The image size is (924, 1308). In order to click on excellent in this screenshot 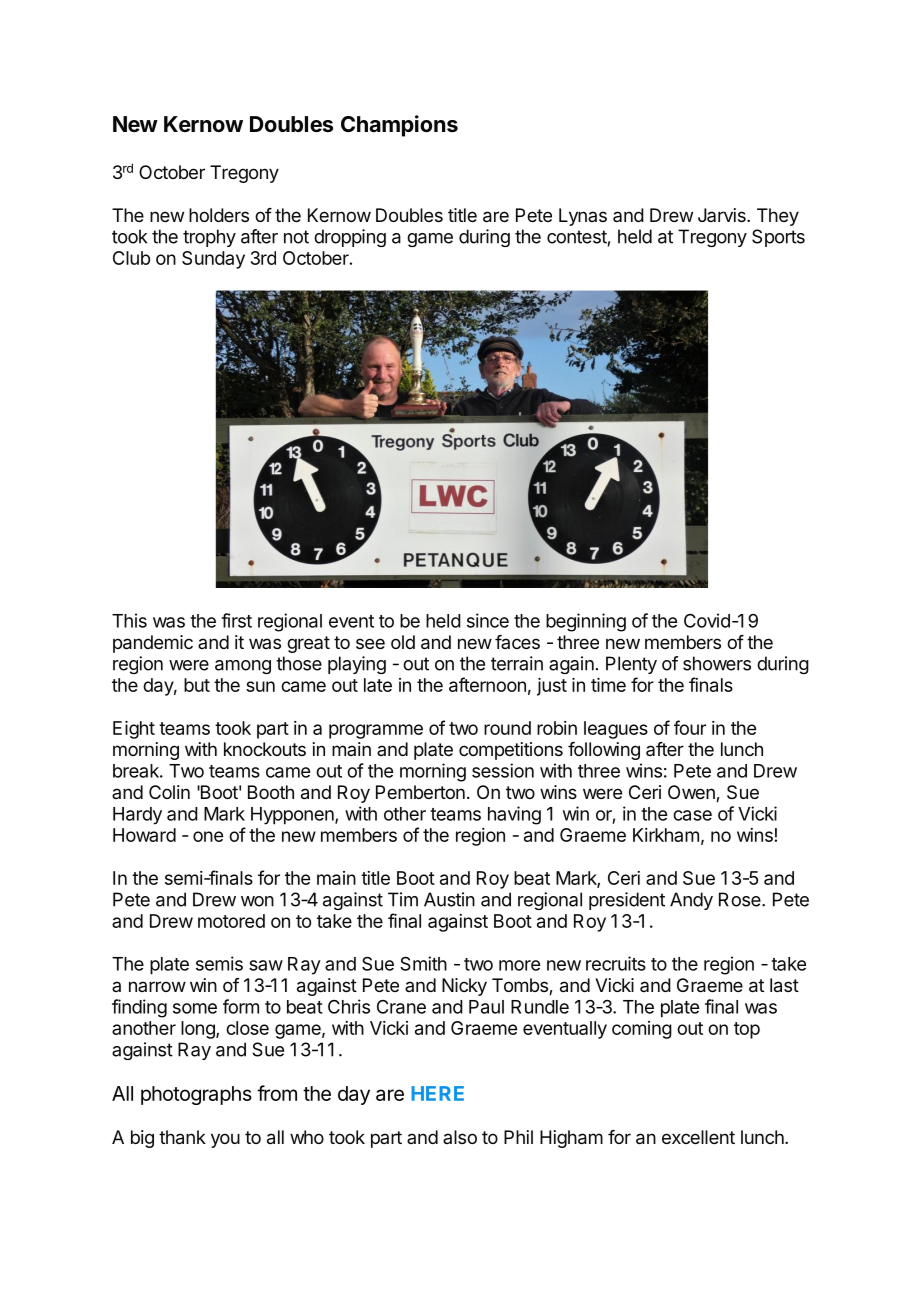, I will do `click(698, 1137)`.
